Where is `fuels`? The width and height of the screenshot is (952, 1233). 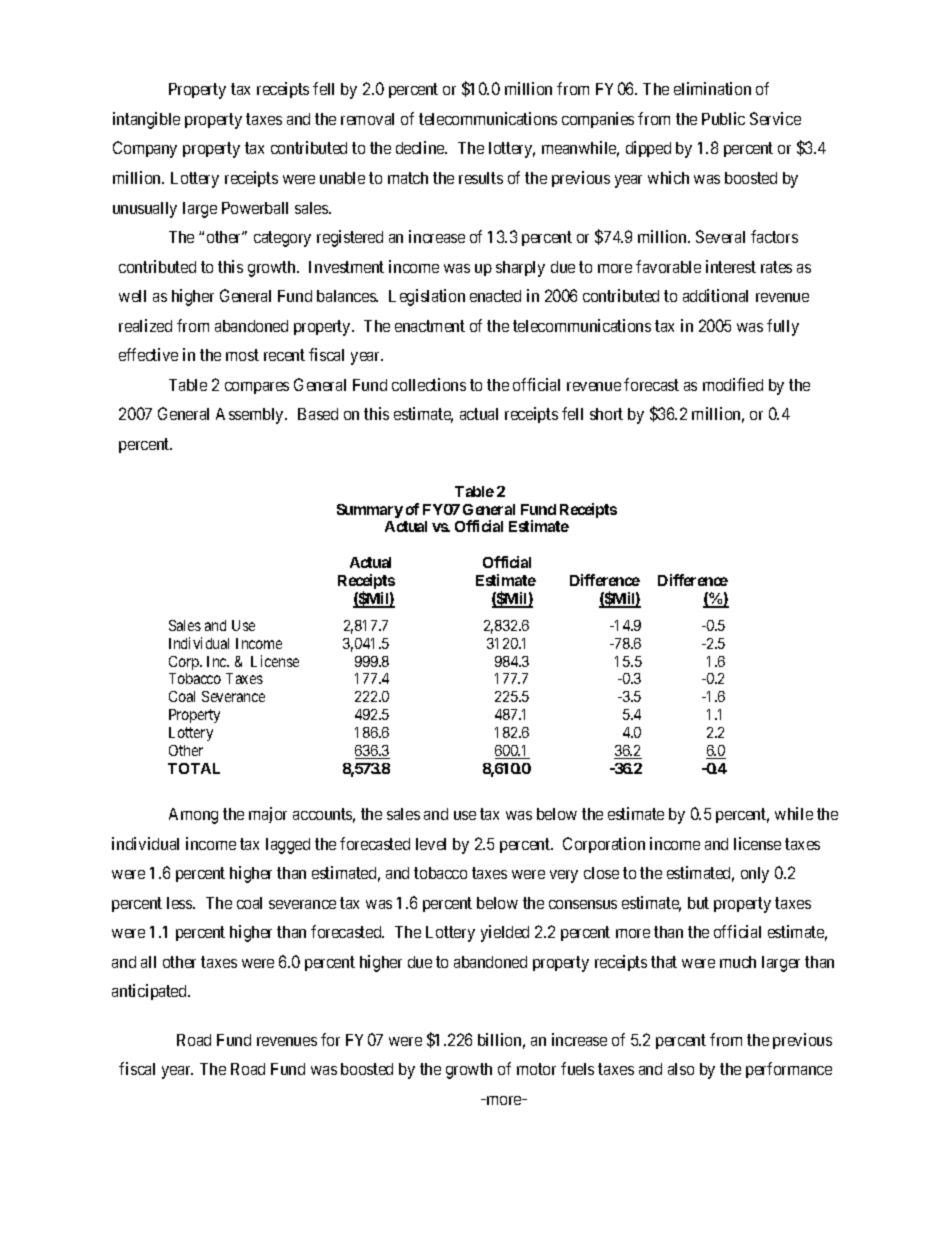 fuels is located at coordinates (577, 1068).
